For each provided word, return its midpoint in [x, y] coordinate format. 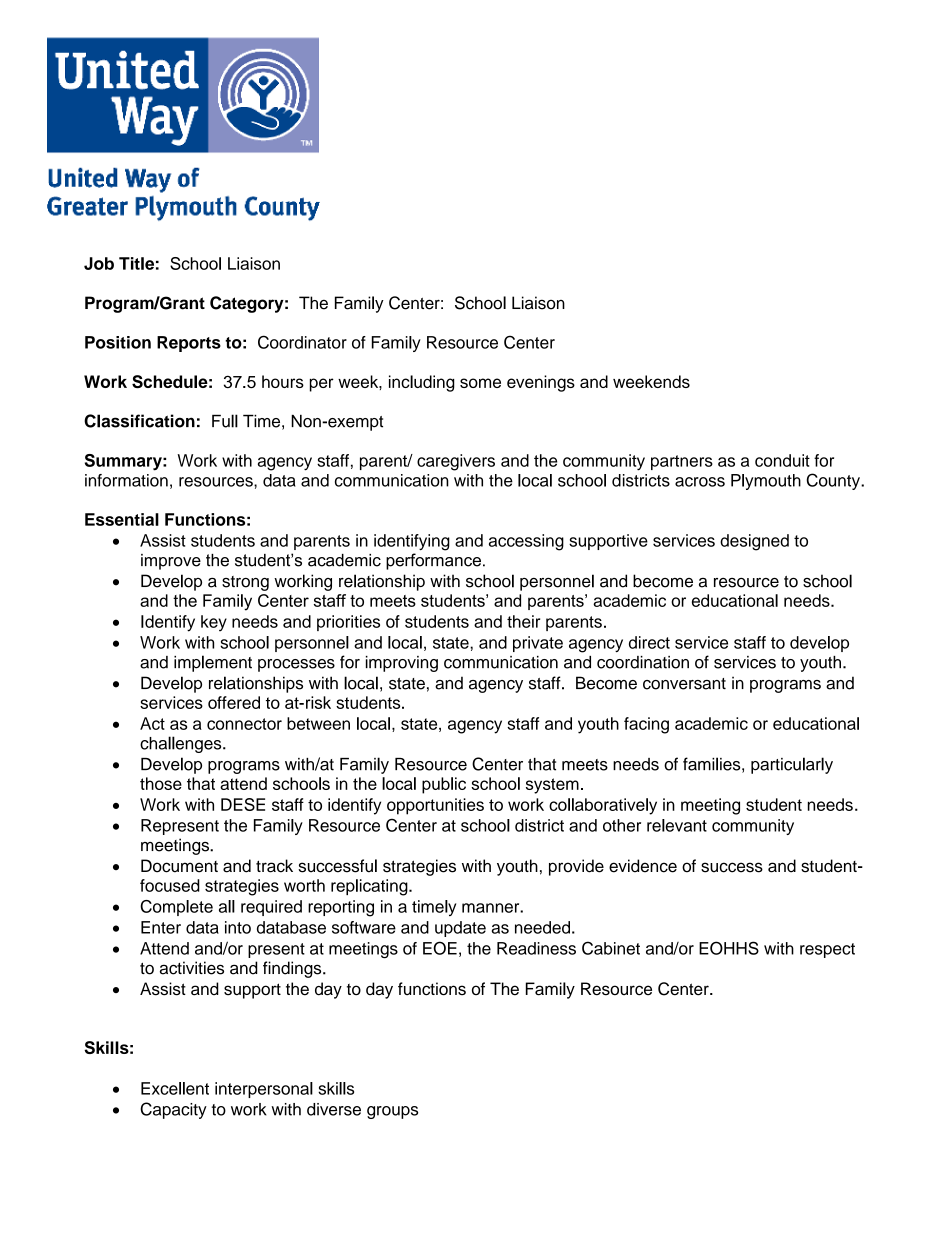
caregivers [456, 462]
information [126, 480]
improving [402, 664]
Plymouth [766, 482]
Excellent [175, 1088]
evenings [541, 383]
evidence [643, 866]
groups [392, 1112]
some [480, 383]
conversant [684, 684]
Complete [176, 908]
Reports [189, 344]
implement [213, 663]
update [460, 929]
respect [827, 950]
